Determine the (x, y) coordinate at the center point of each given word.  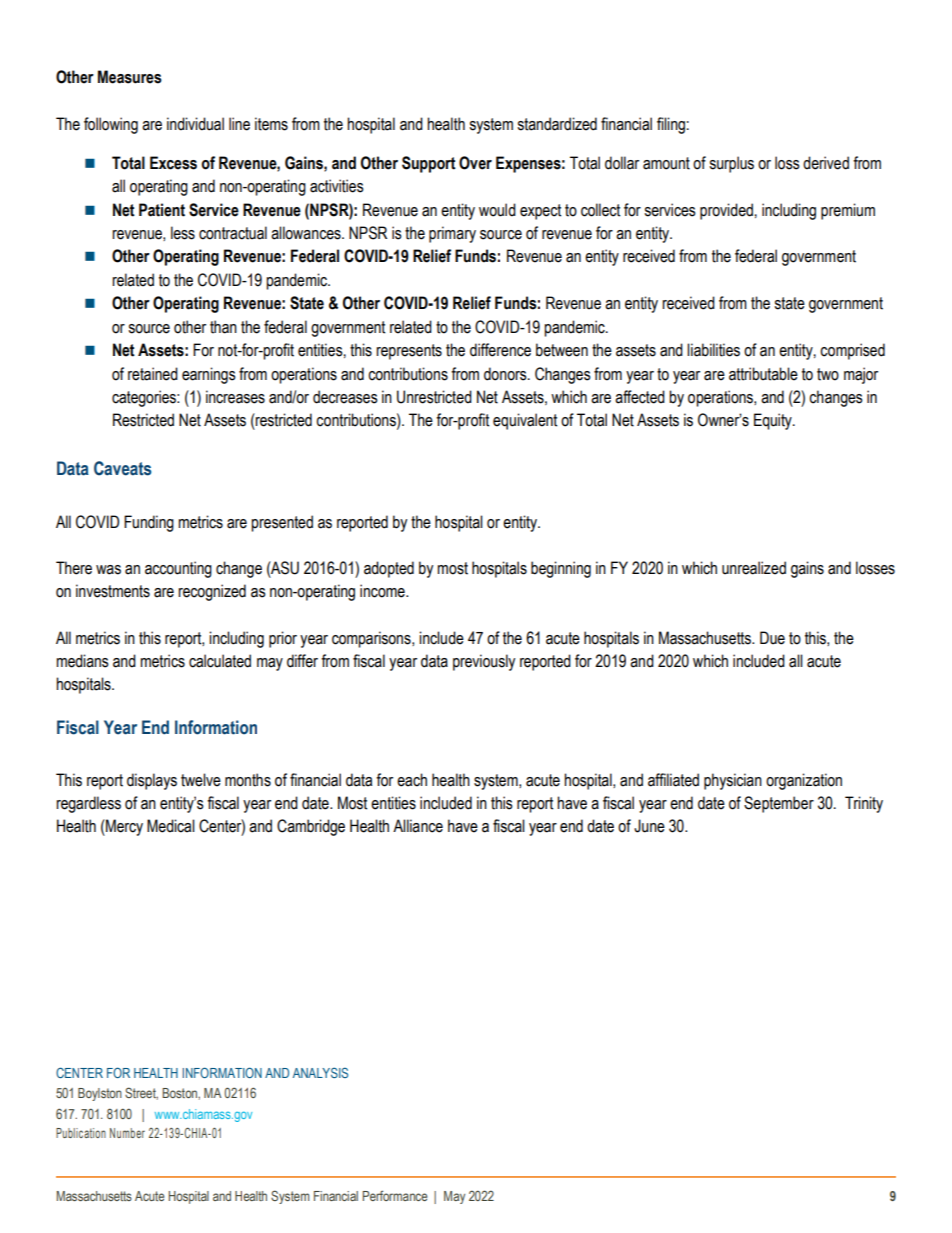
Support (429, 164)
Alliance (418, 826)
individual (195, 124)
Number (127, 1133)
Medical (171, 826)
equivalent (525, 421)
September (779, 804)
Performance (395, 1195)
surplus (732, 164)
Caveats (122, 468)
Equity (774, 421)
